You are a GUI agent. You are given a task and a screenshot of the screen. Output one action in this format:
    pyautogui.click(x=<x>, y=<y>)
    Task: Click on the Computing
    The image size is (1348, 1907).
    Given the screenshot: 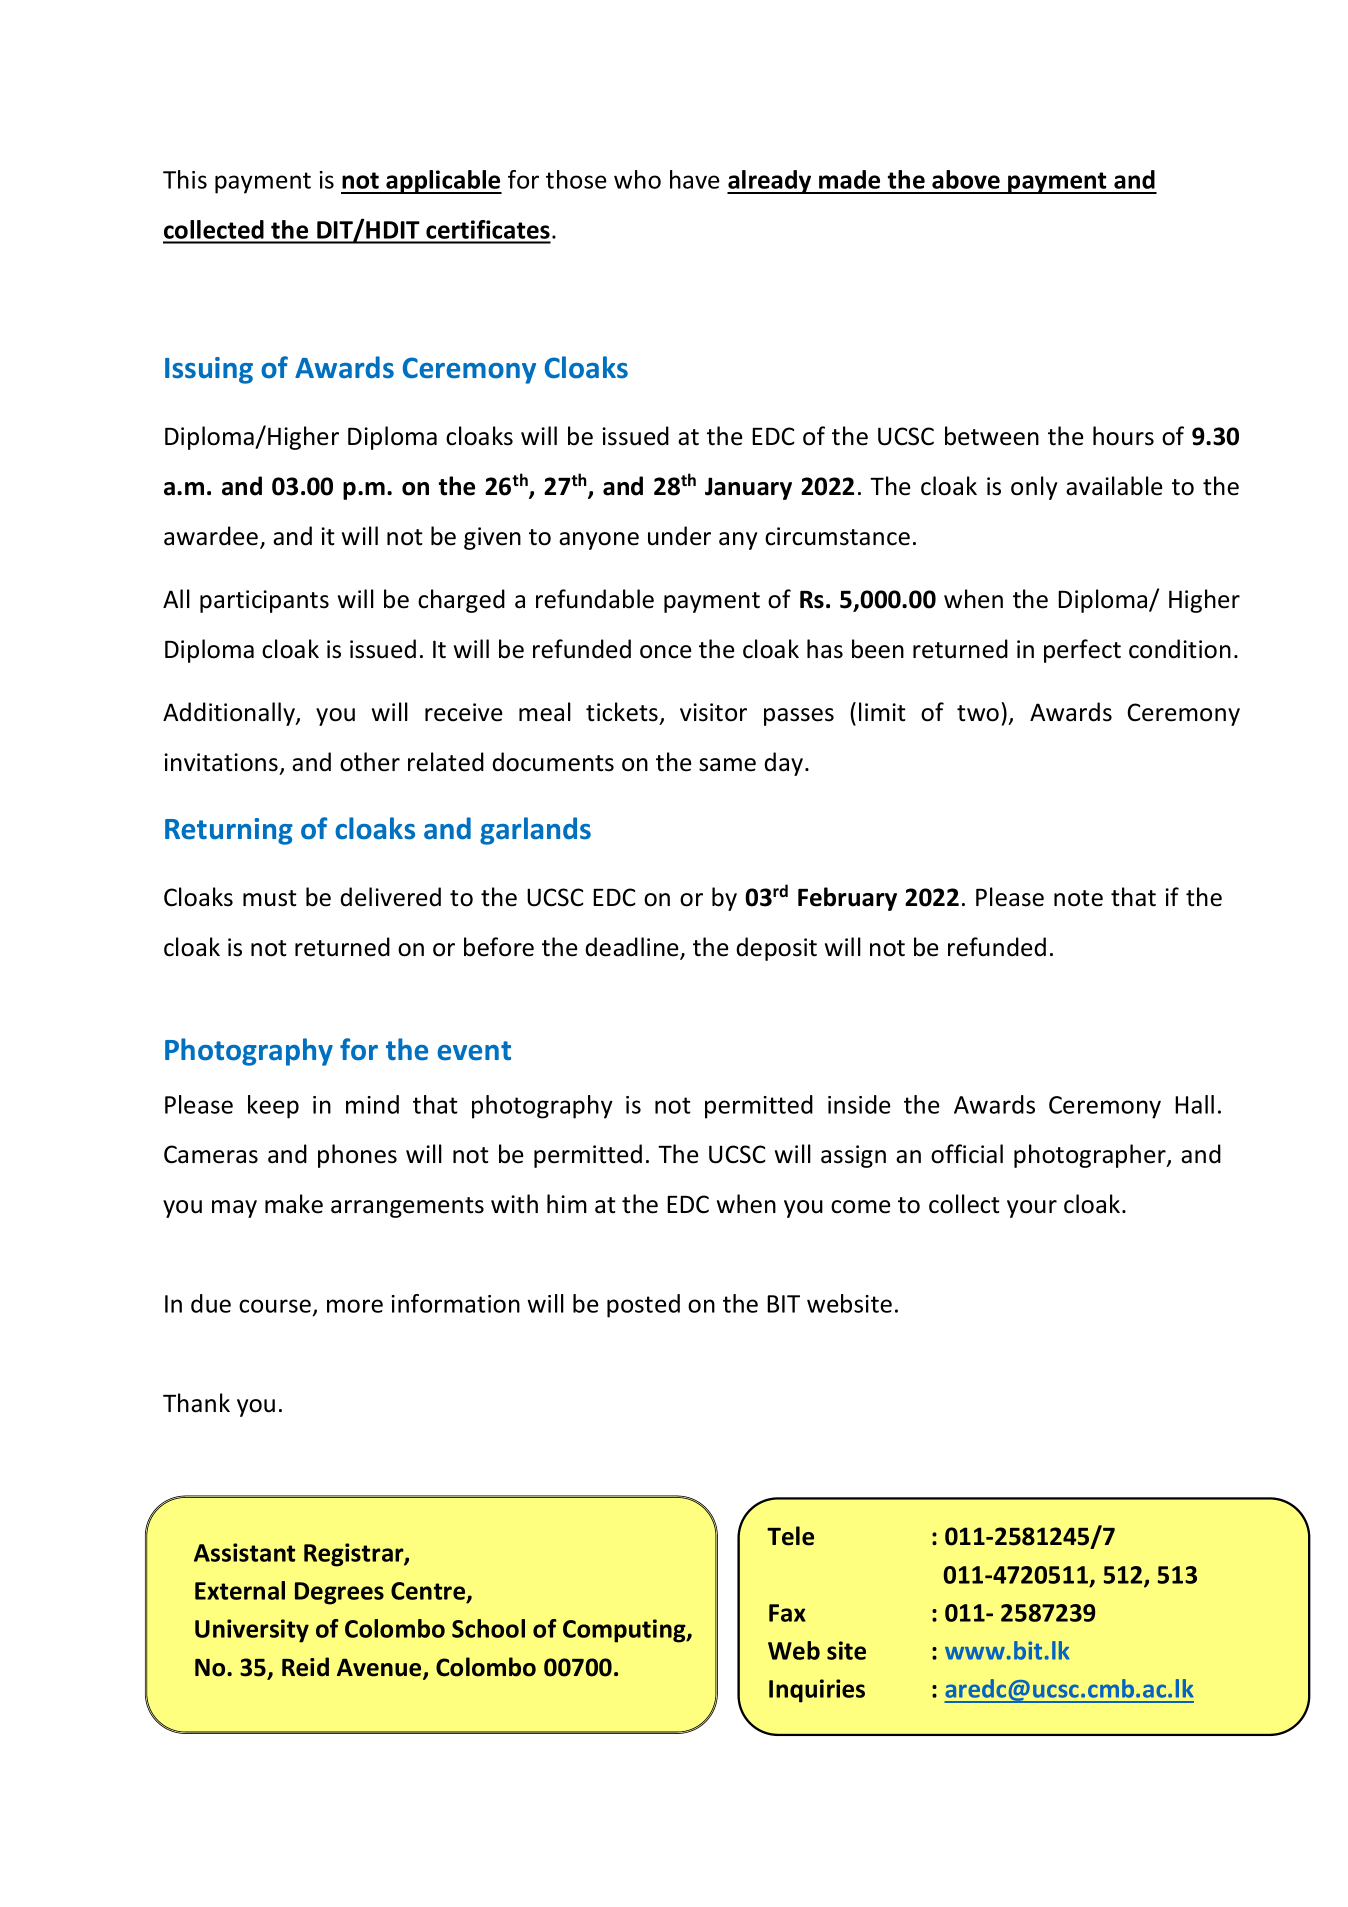 What is the action you would take?
    pyautogui.click(x=625, y=1631)
